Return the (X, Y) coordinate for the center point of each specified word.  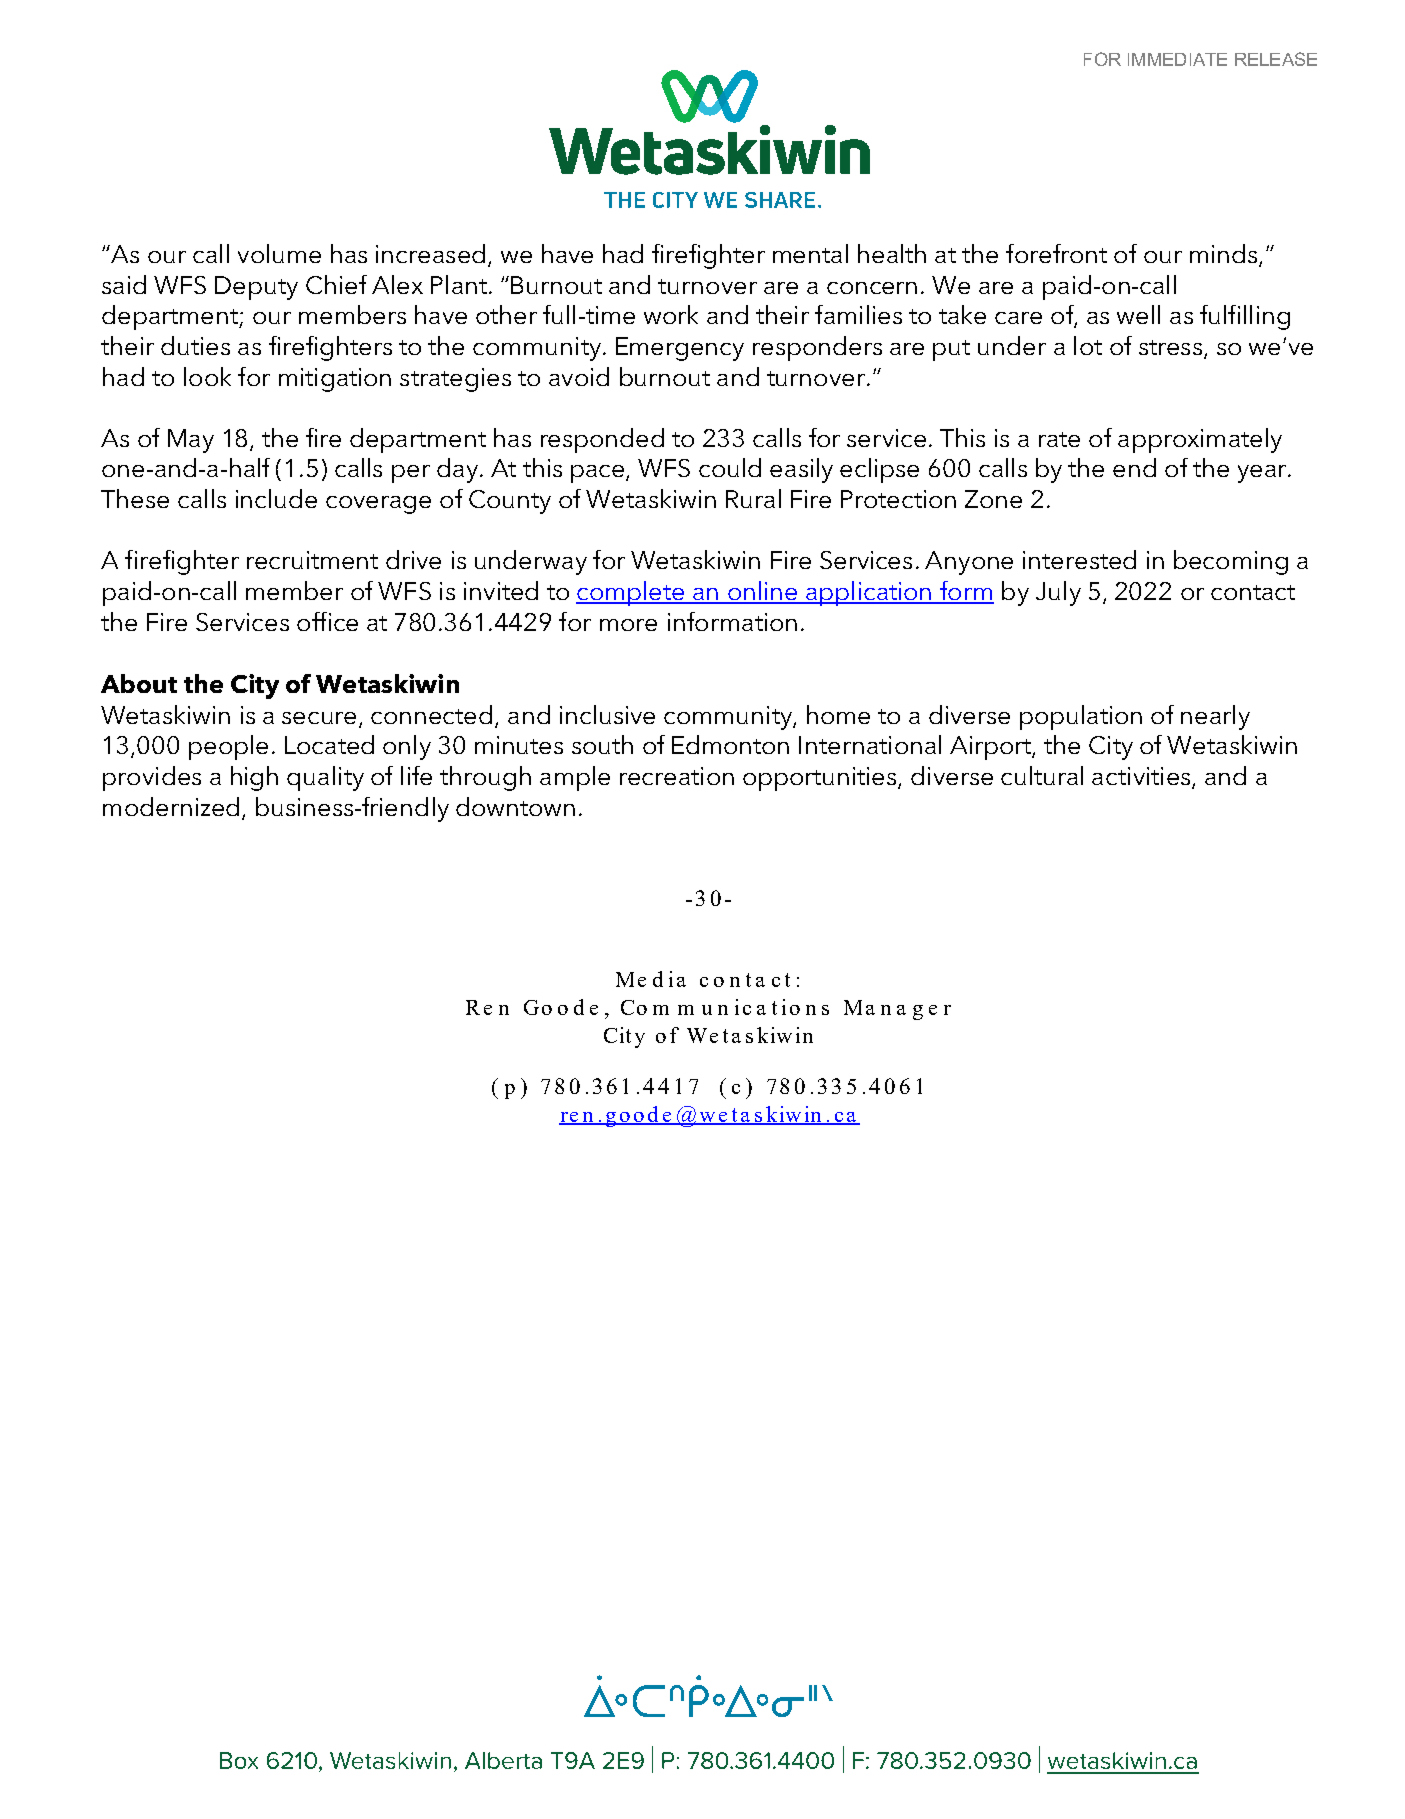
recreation (677, 776)
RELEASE (1276, 59)
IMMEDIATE (1177, 59)
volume (279, 253)
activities (1141, 776)
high (254, 778)
